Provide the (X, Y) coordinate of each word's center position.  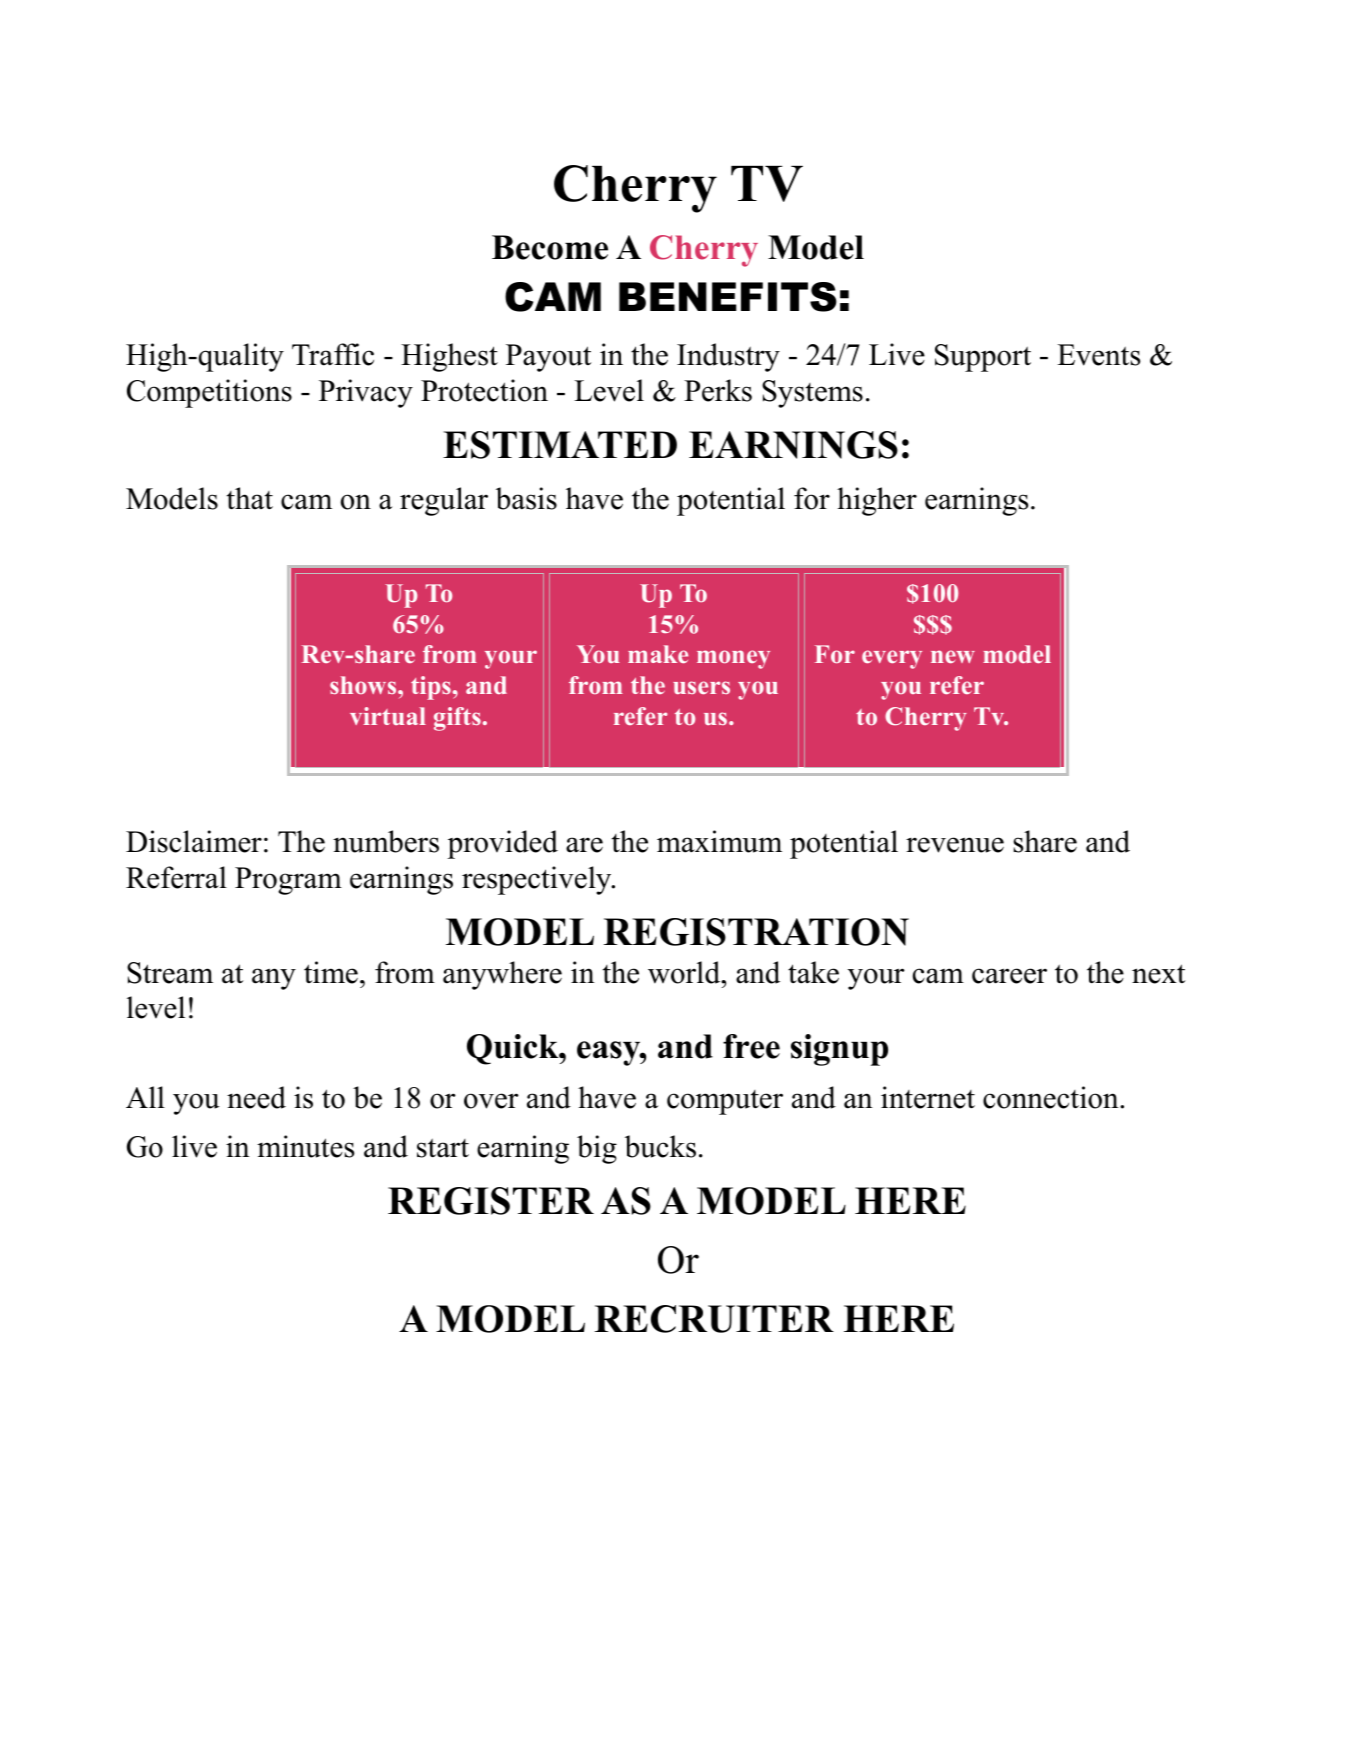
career (1009, 976)
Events (1098, 355)
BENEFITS (728, 297)
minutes (305, 1146)
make (658, 654)
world (685, 972)
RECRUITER (714, 1319)
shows (364, 685)
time (331, 972)
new (953, 656)
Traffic (333, 354)
